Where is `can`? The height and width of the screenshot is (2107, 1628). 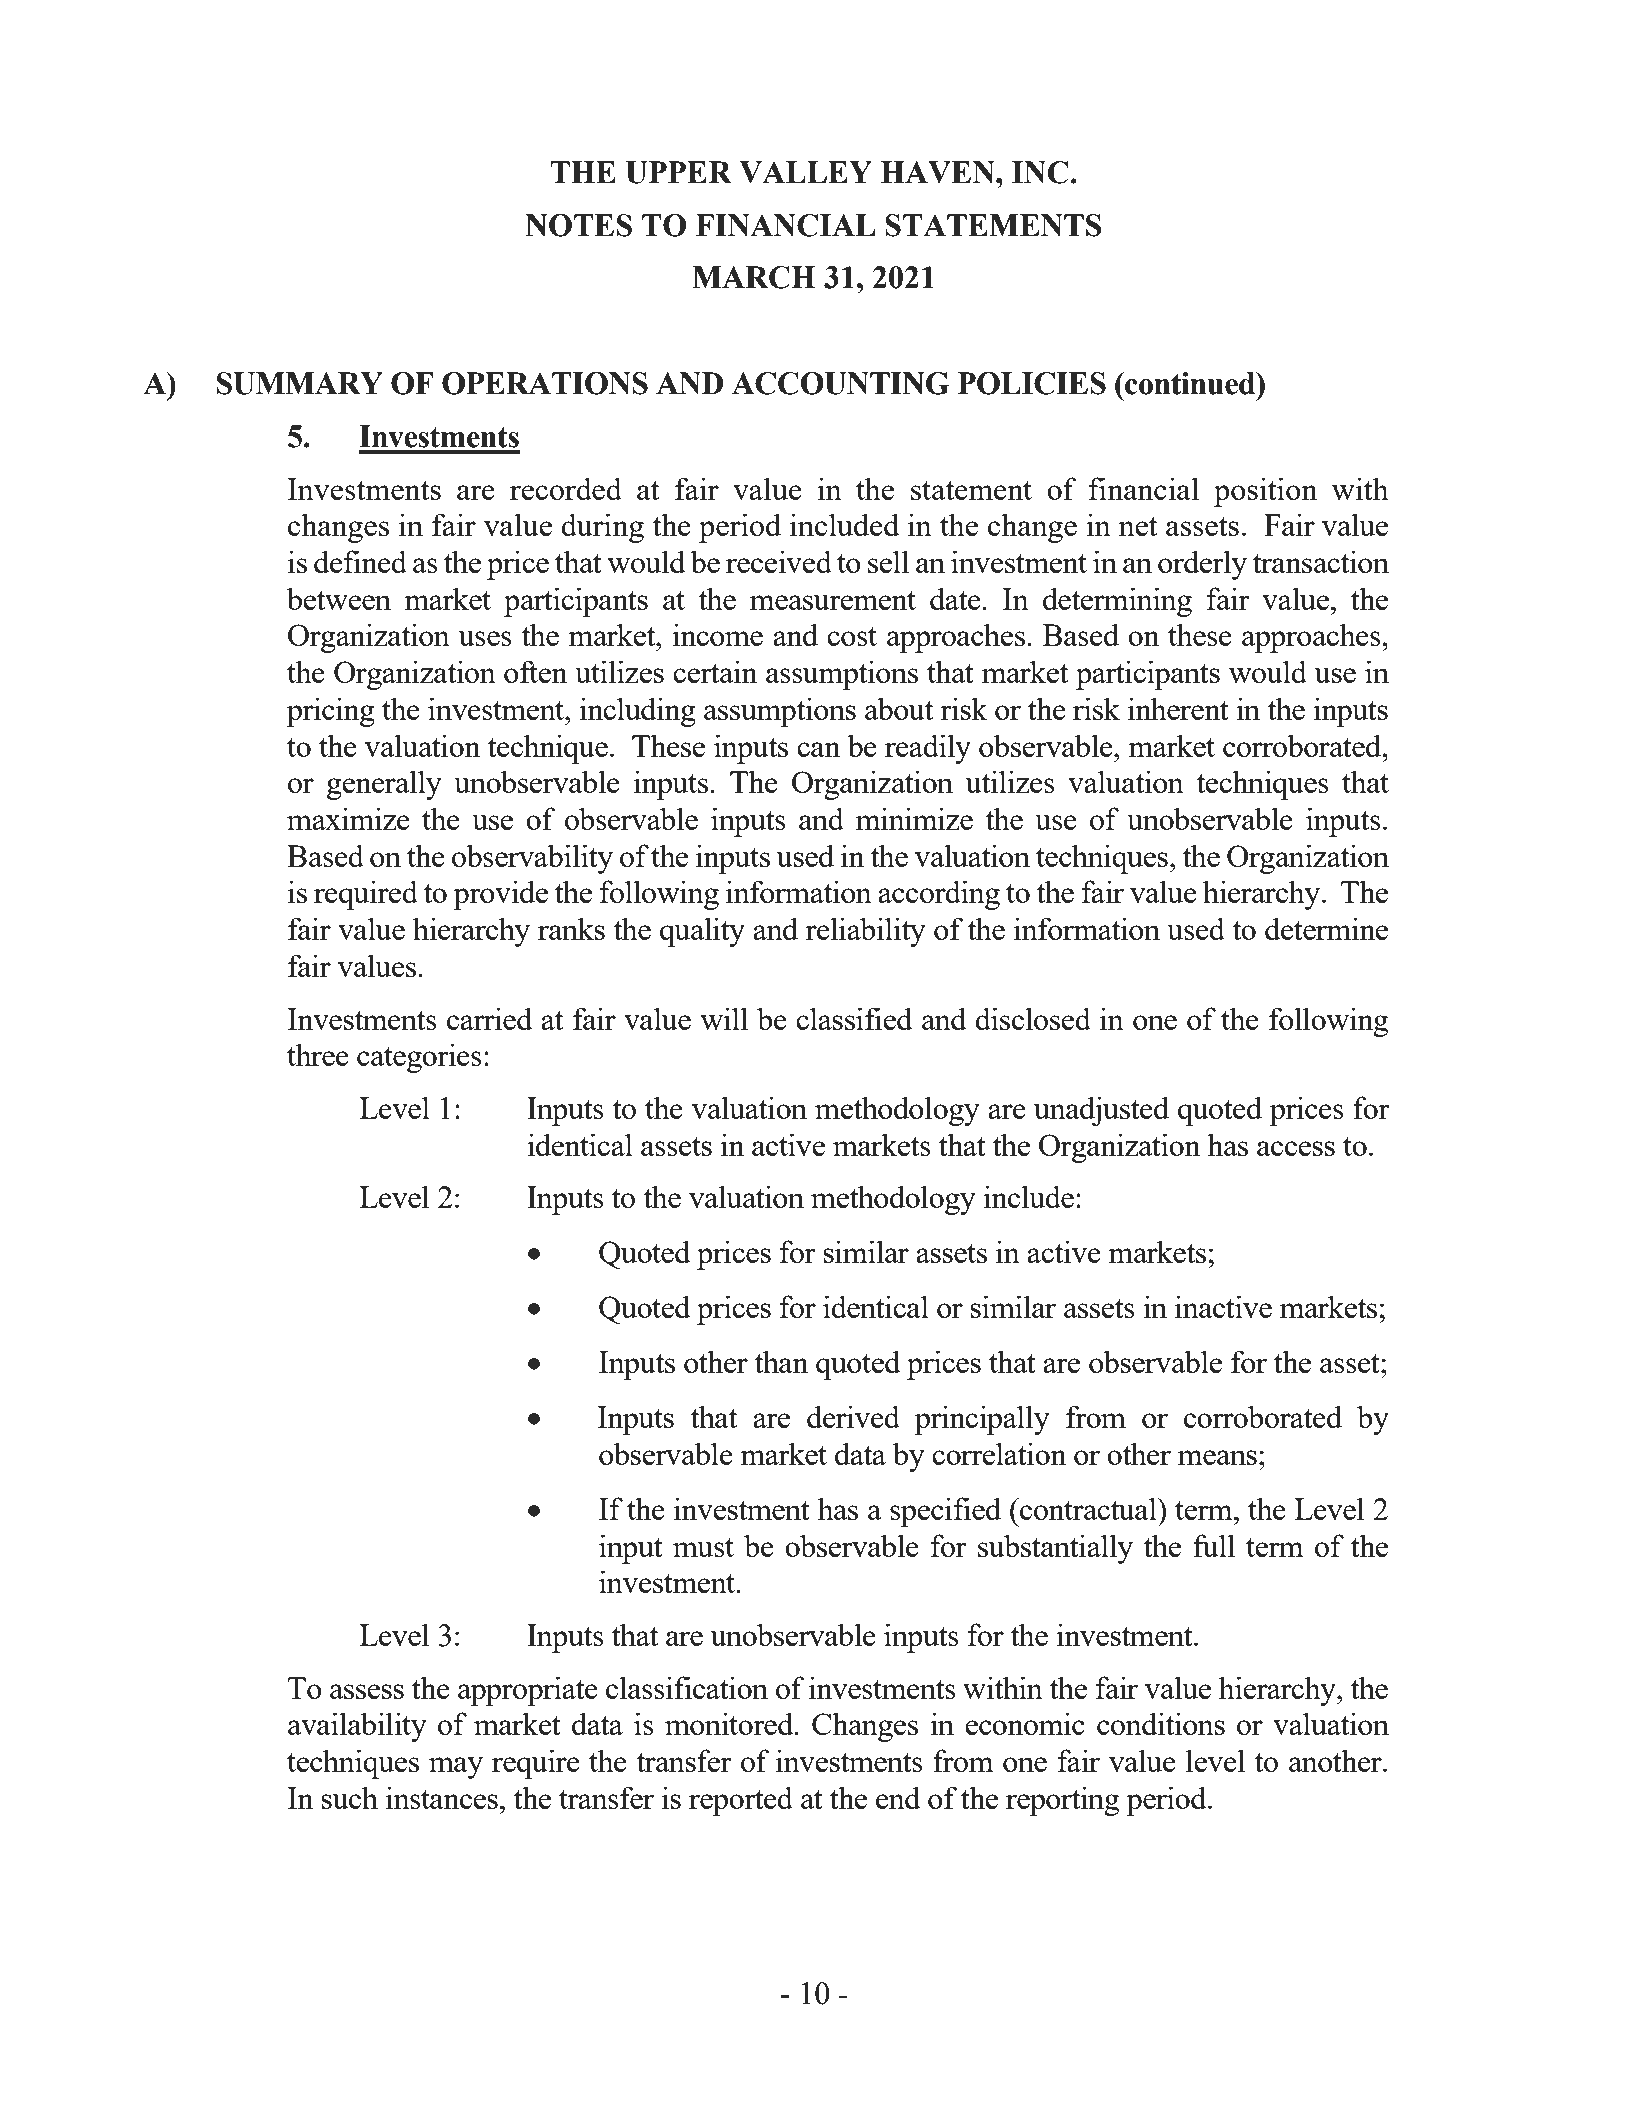 can is located at coordinates (818, 749).
